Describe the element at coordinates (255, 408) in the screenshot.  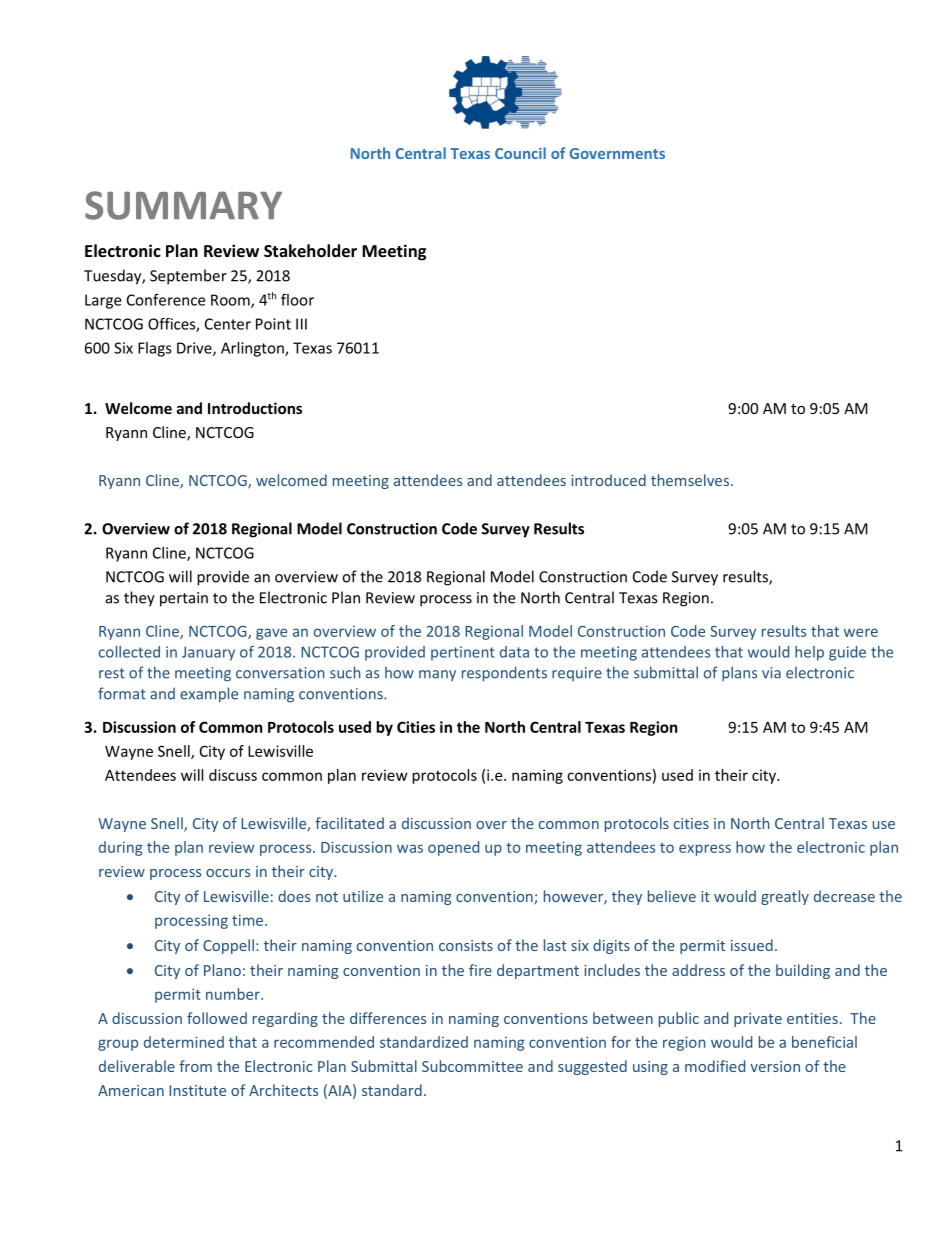
I see `Introductions` at that location.
